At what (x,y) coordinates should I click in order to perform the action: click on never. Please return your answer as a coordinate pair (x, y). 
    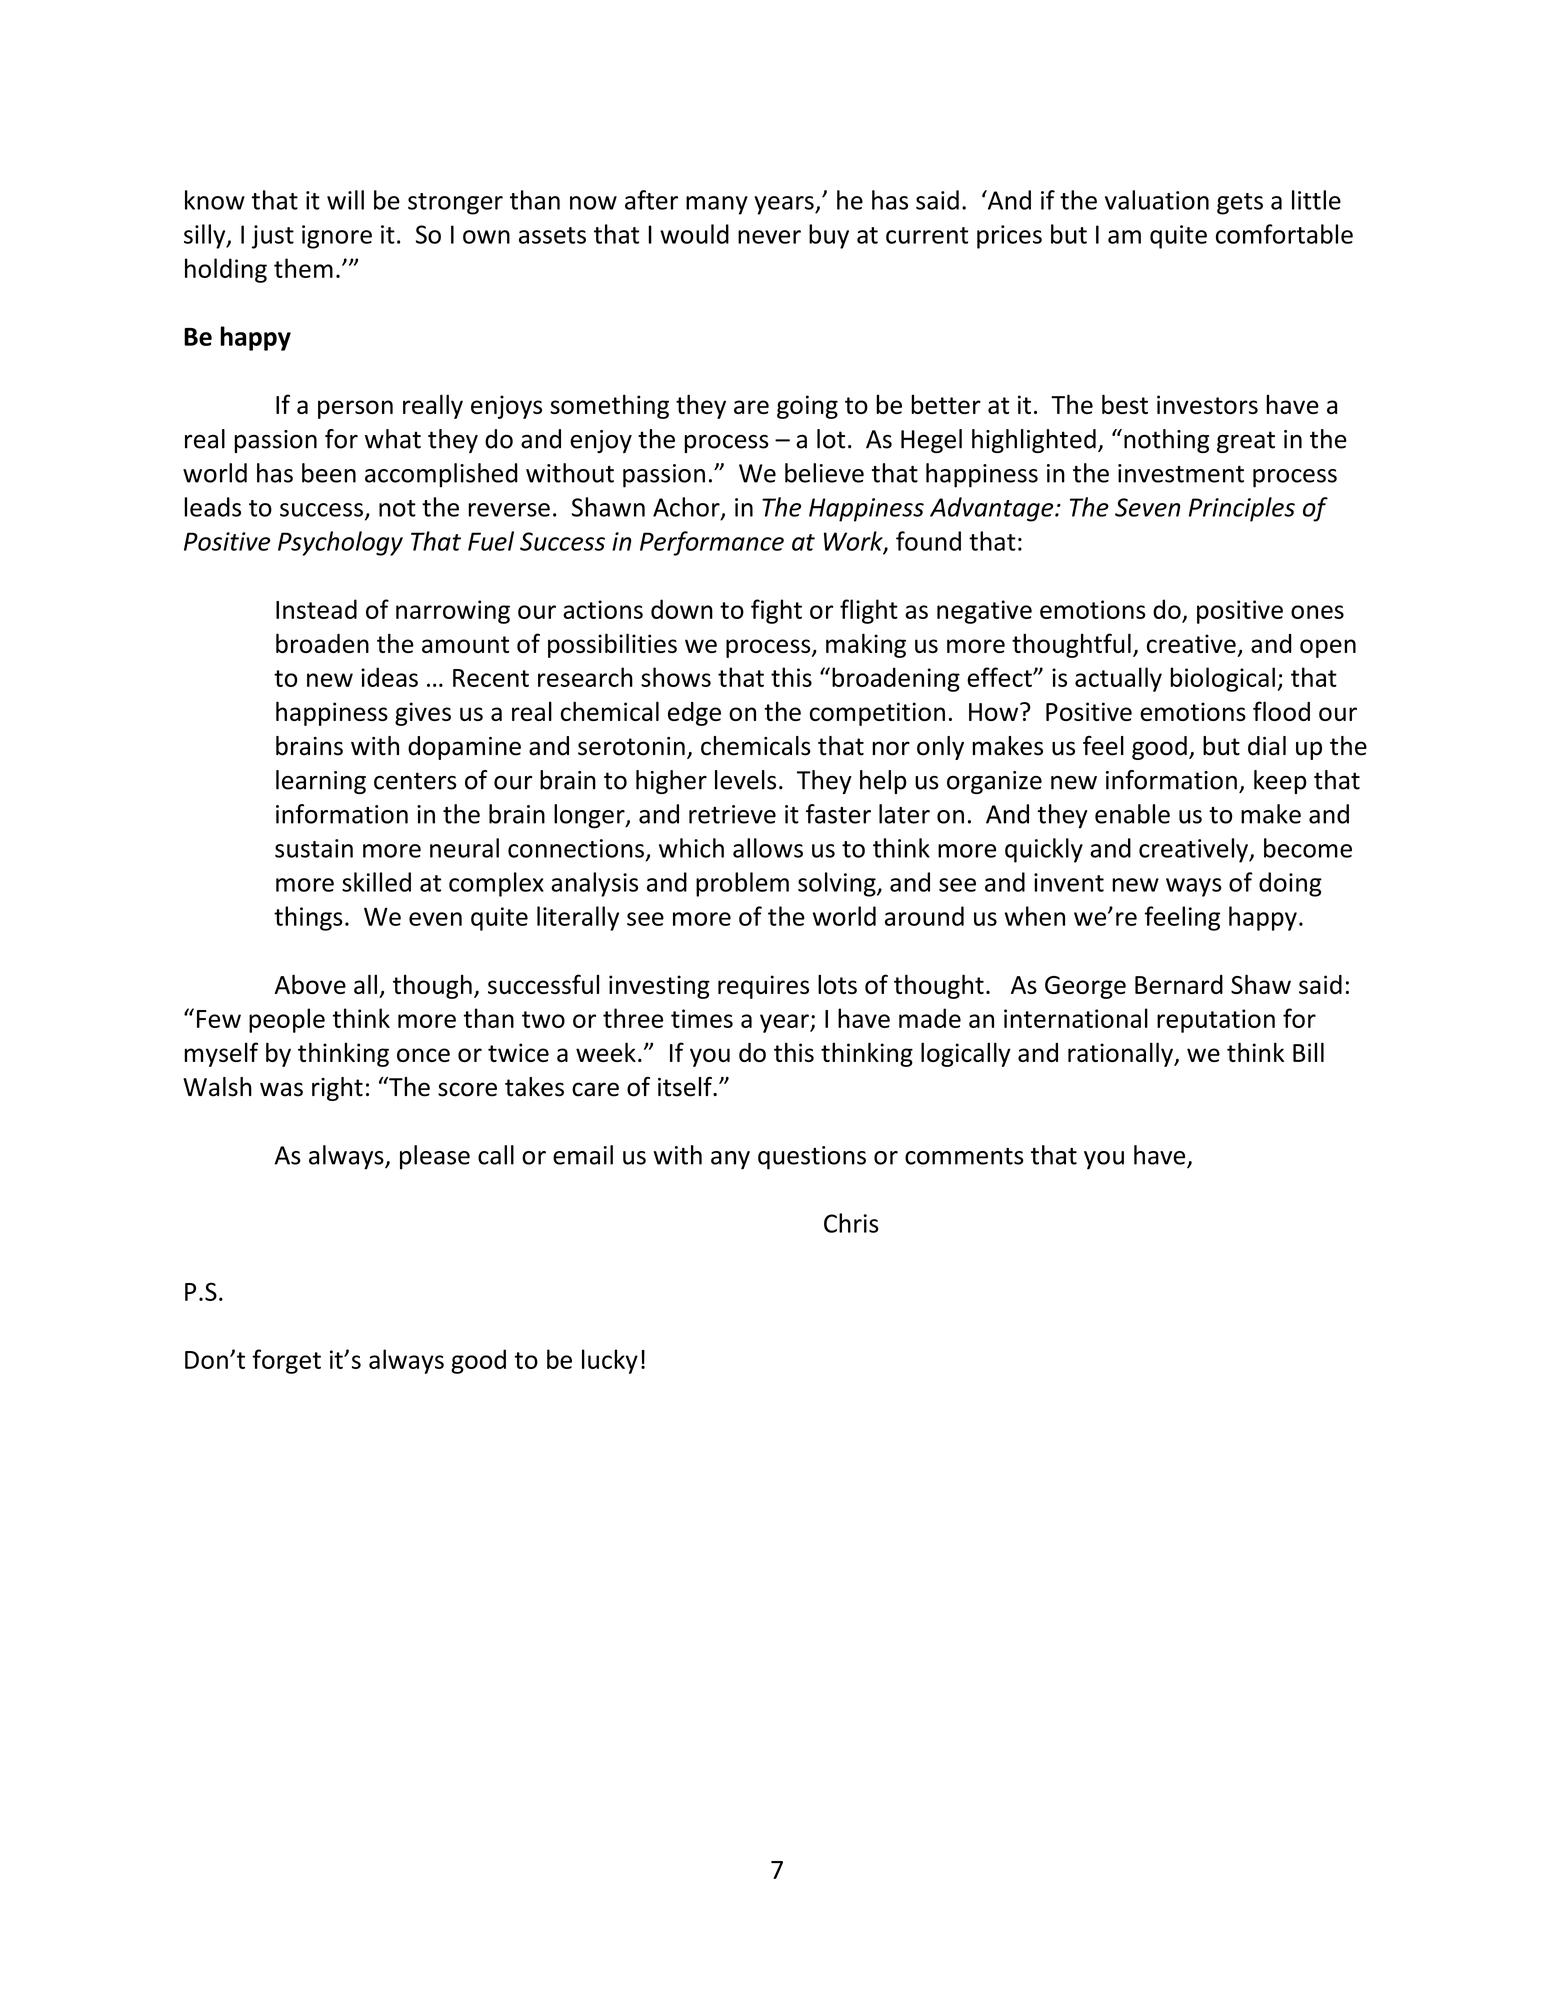
    Looking at the image, I should click on (769, 237).
